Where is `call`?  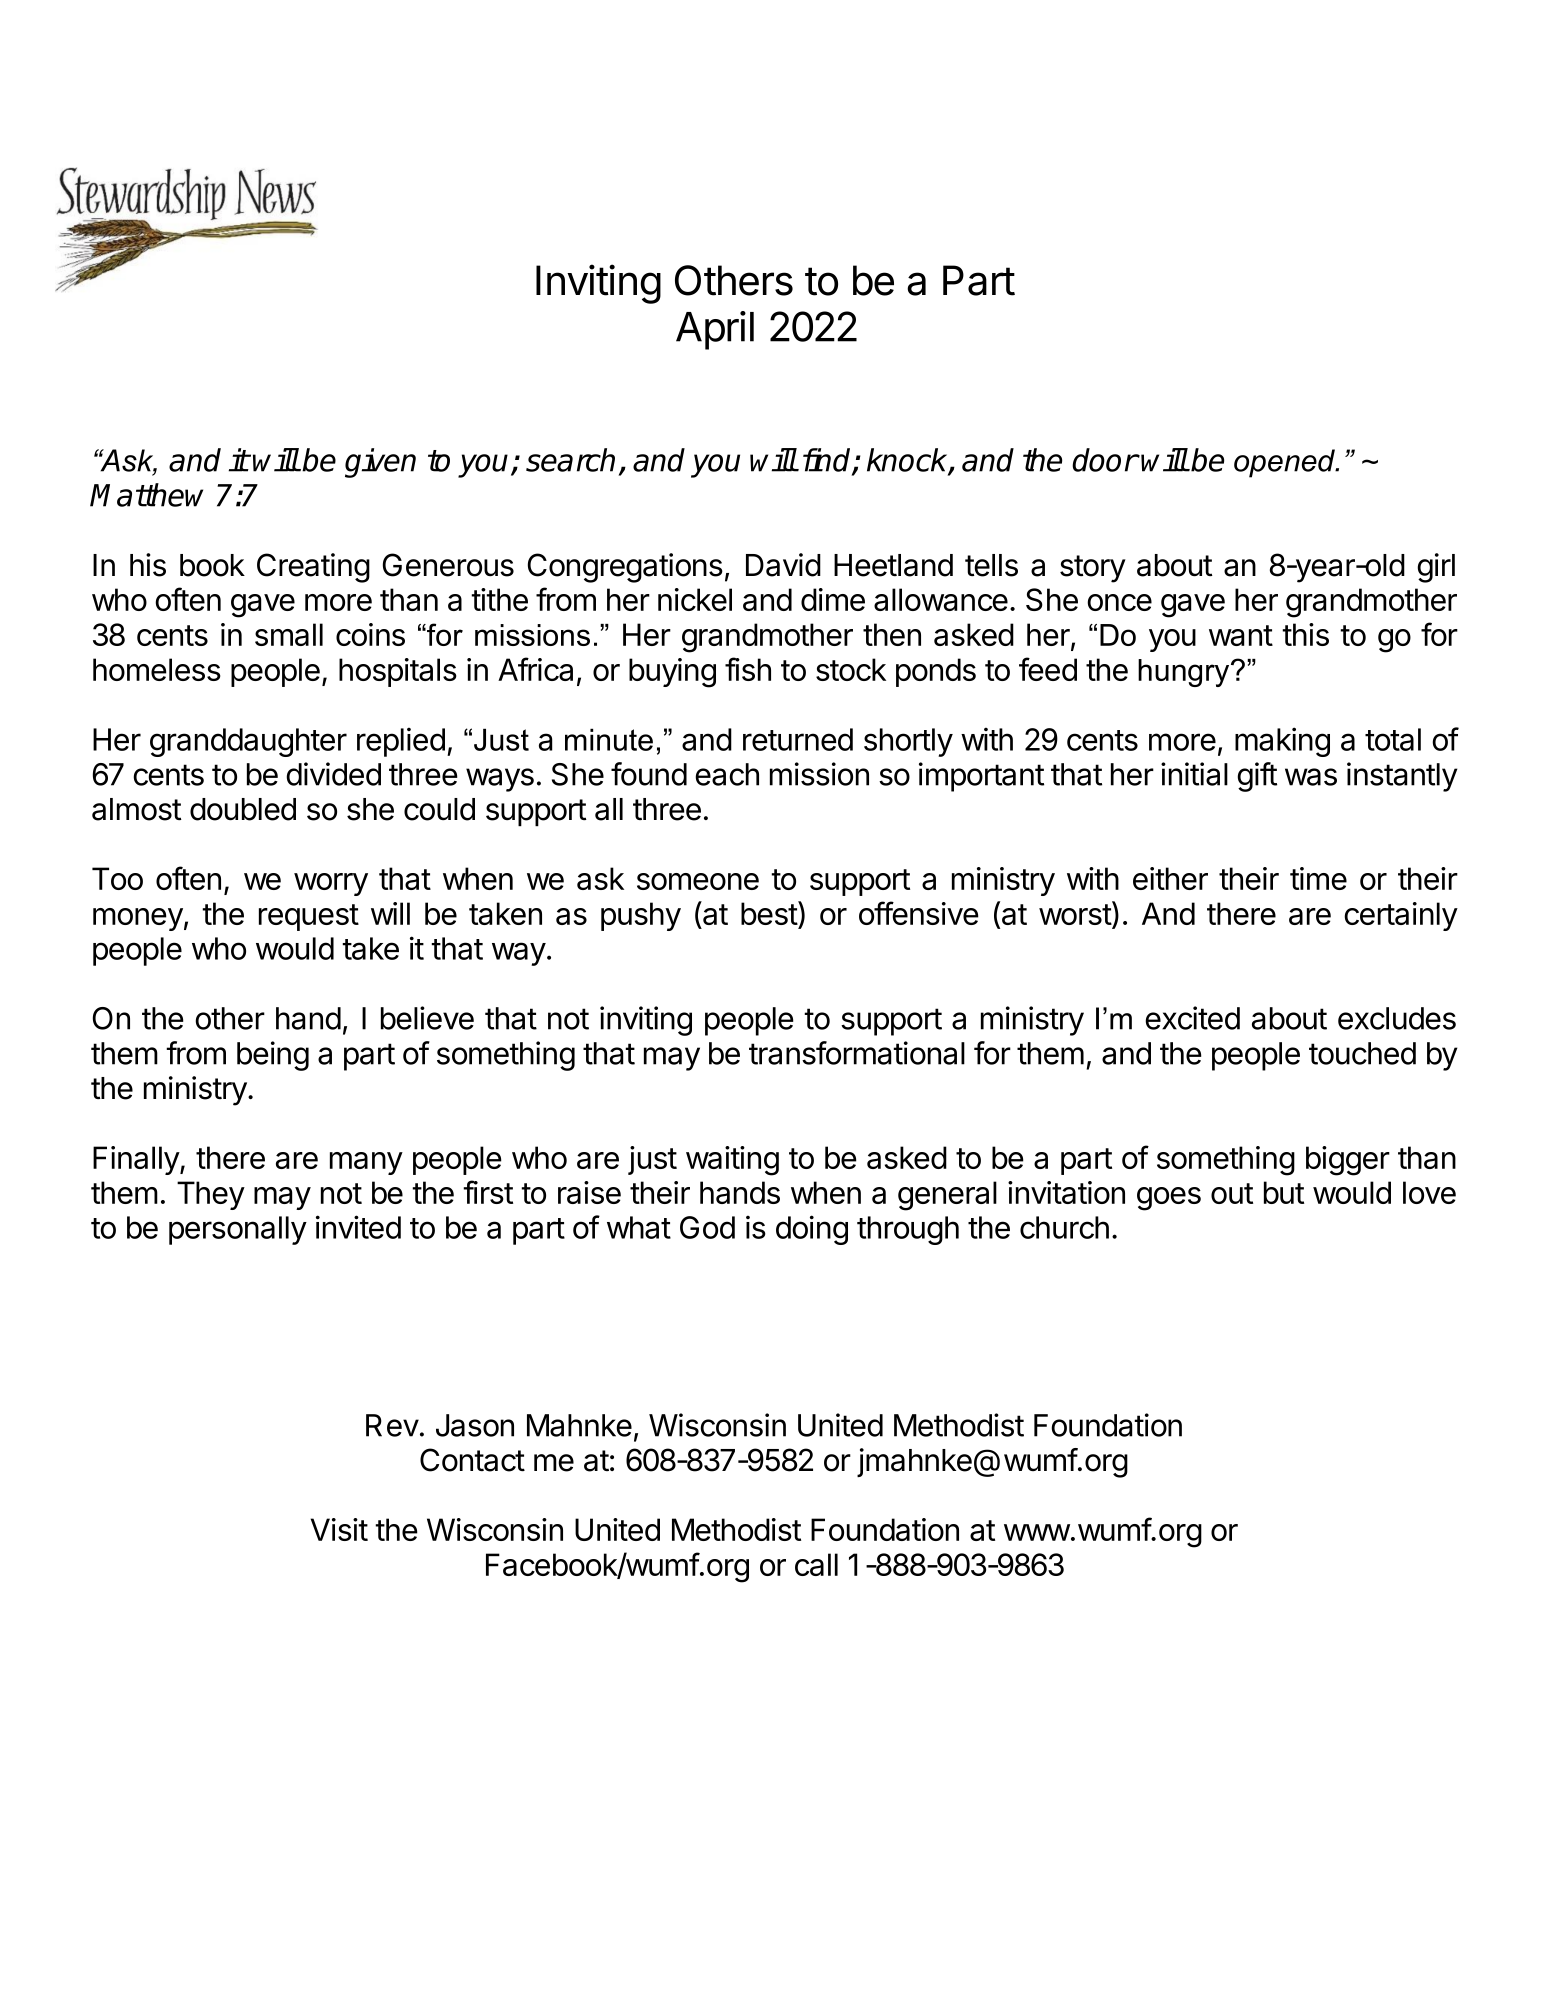
call is located at coordinates (816, 1564).
